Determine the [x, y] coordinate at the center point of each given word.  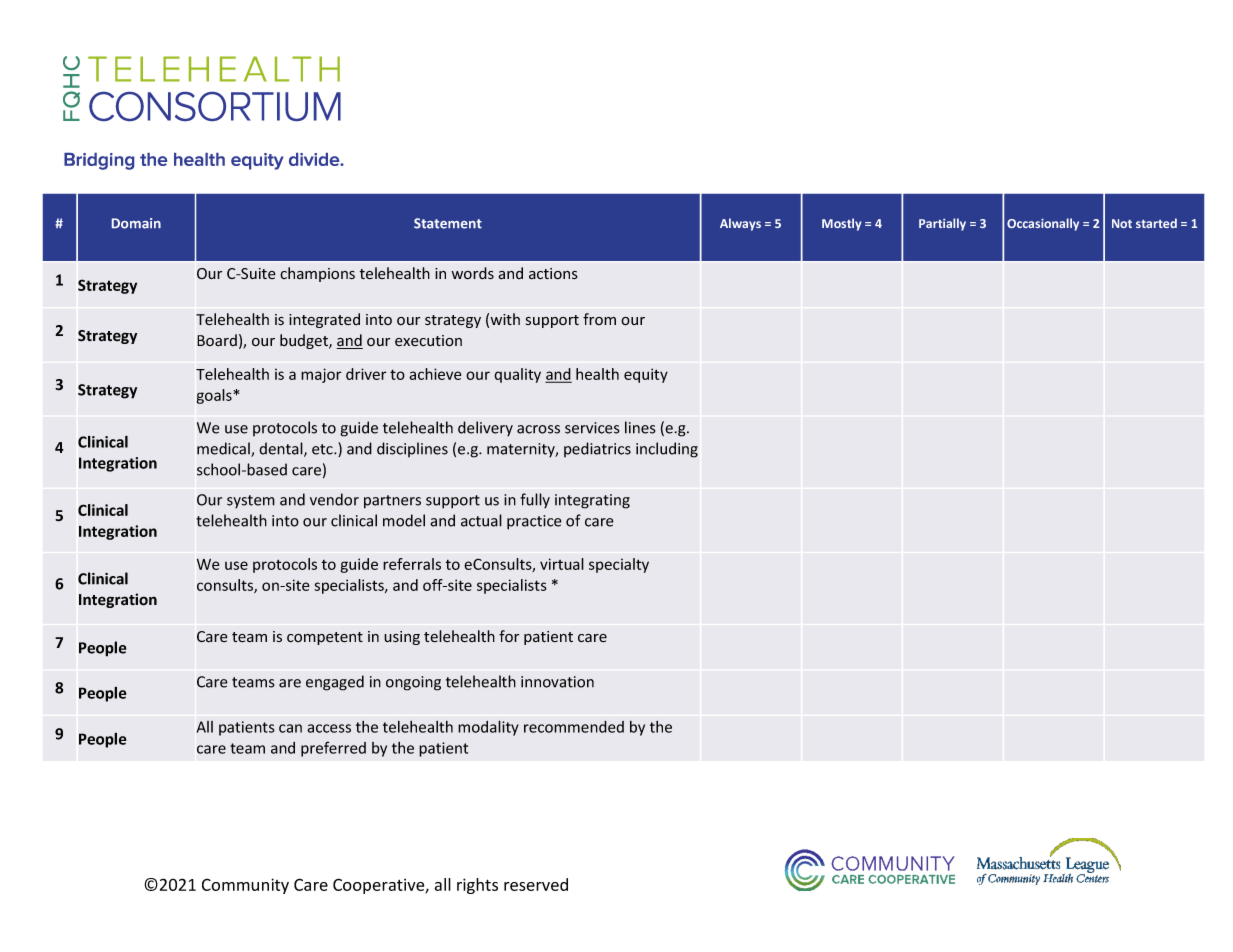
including [667, 450]
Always [740, 224]
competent [325, 638]
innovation [557, 682]
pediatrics [597, 449]
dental [282, 449]
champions [317, 274]
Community [245, 886]
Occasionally [1043, 224]
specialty [619, 565]
